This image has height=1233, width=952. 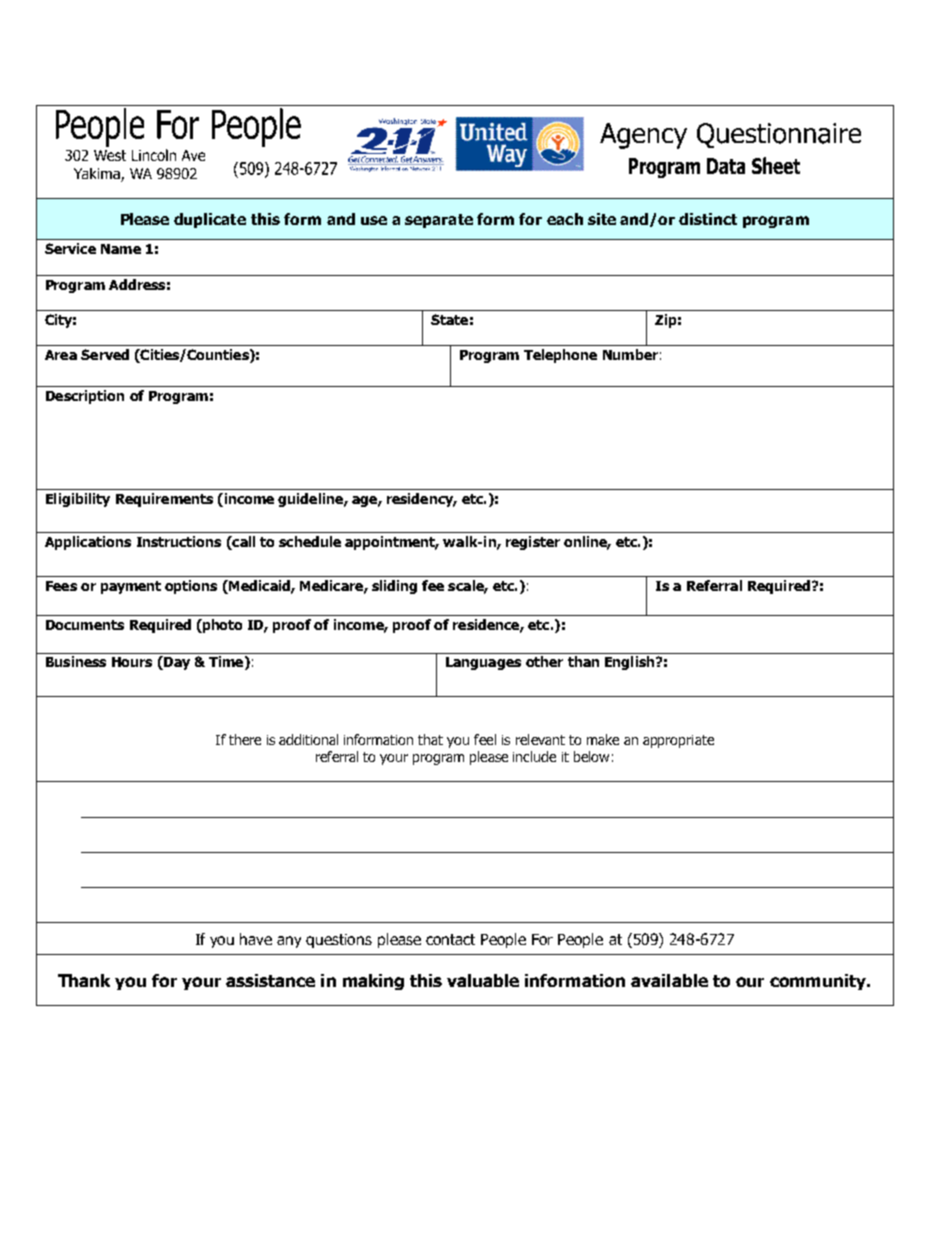 What do you see at coordinates (394, 587) in the image?
I see `sliding` at bounding box center [394, 587].
